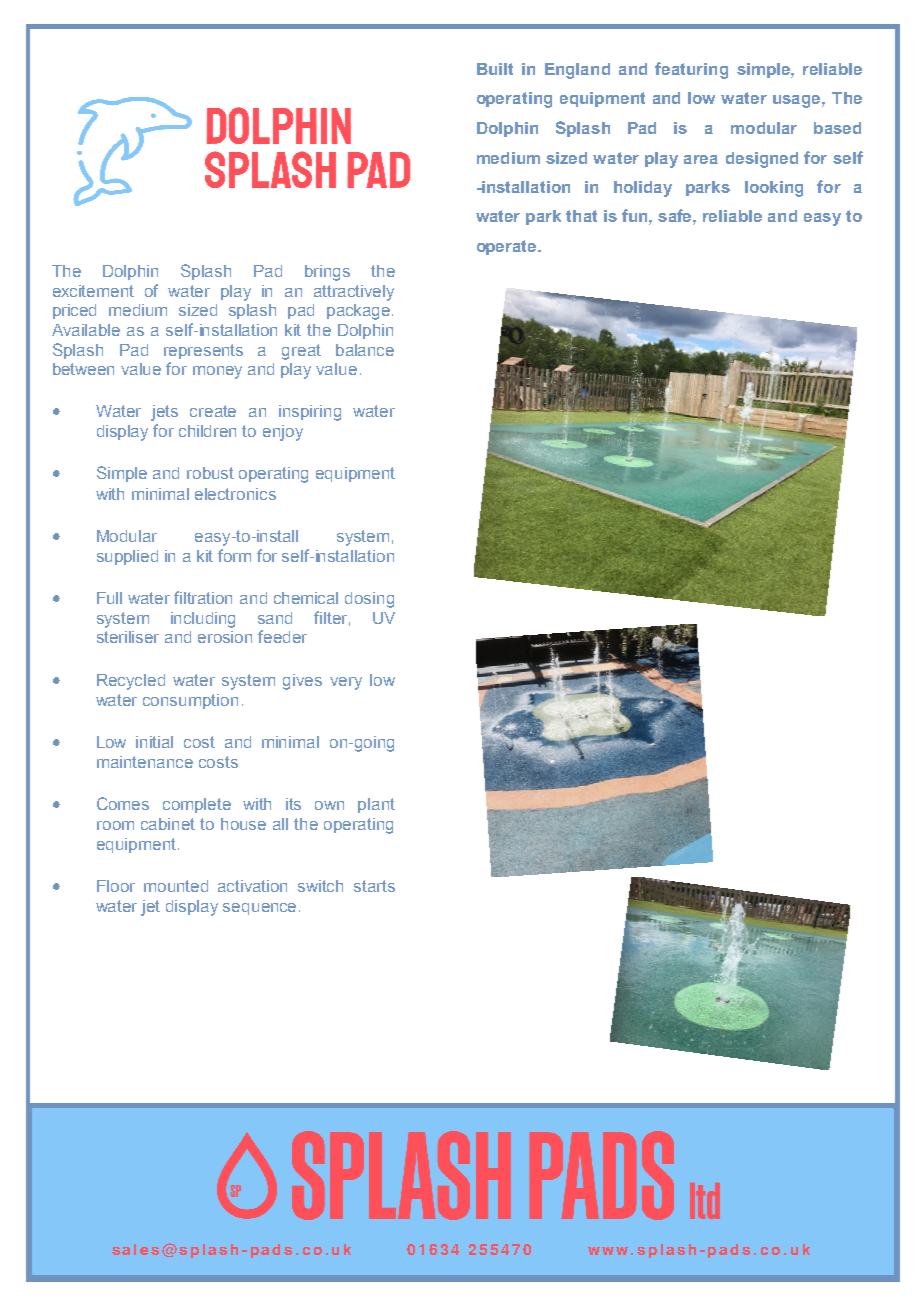  Describe the element at coordinates (691, 70) in the screenshot. I see `featuring` at that location.
